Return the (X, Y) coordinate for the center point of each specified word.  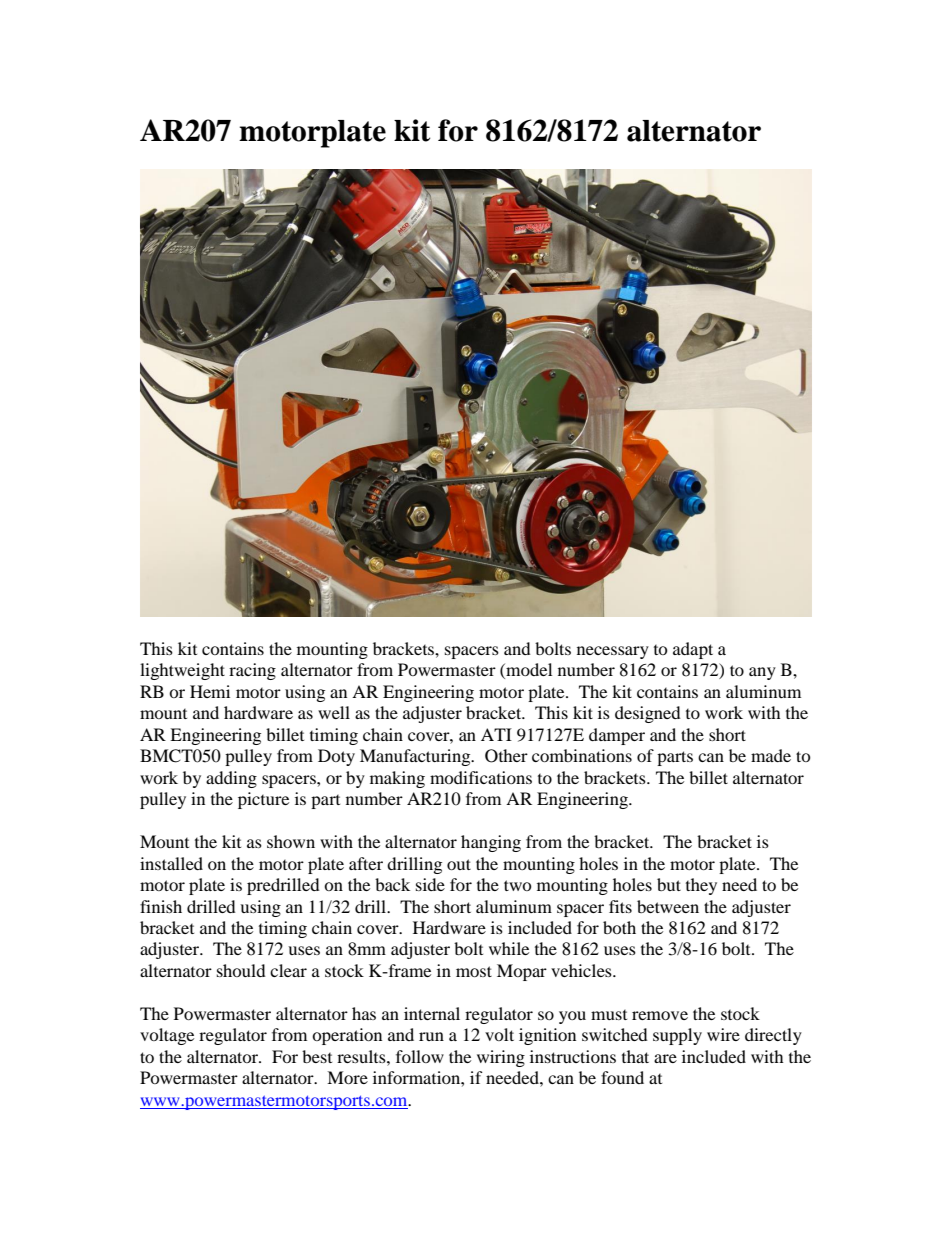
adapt (693, 650)
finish (161, 906)
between (668, 906)
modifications (481, 777)
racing (252, 671)
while (509, 948)
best (317, 1056)
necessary (613, 652)
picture (263, 800)
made (771, 755)
